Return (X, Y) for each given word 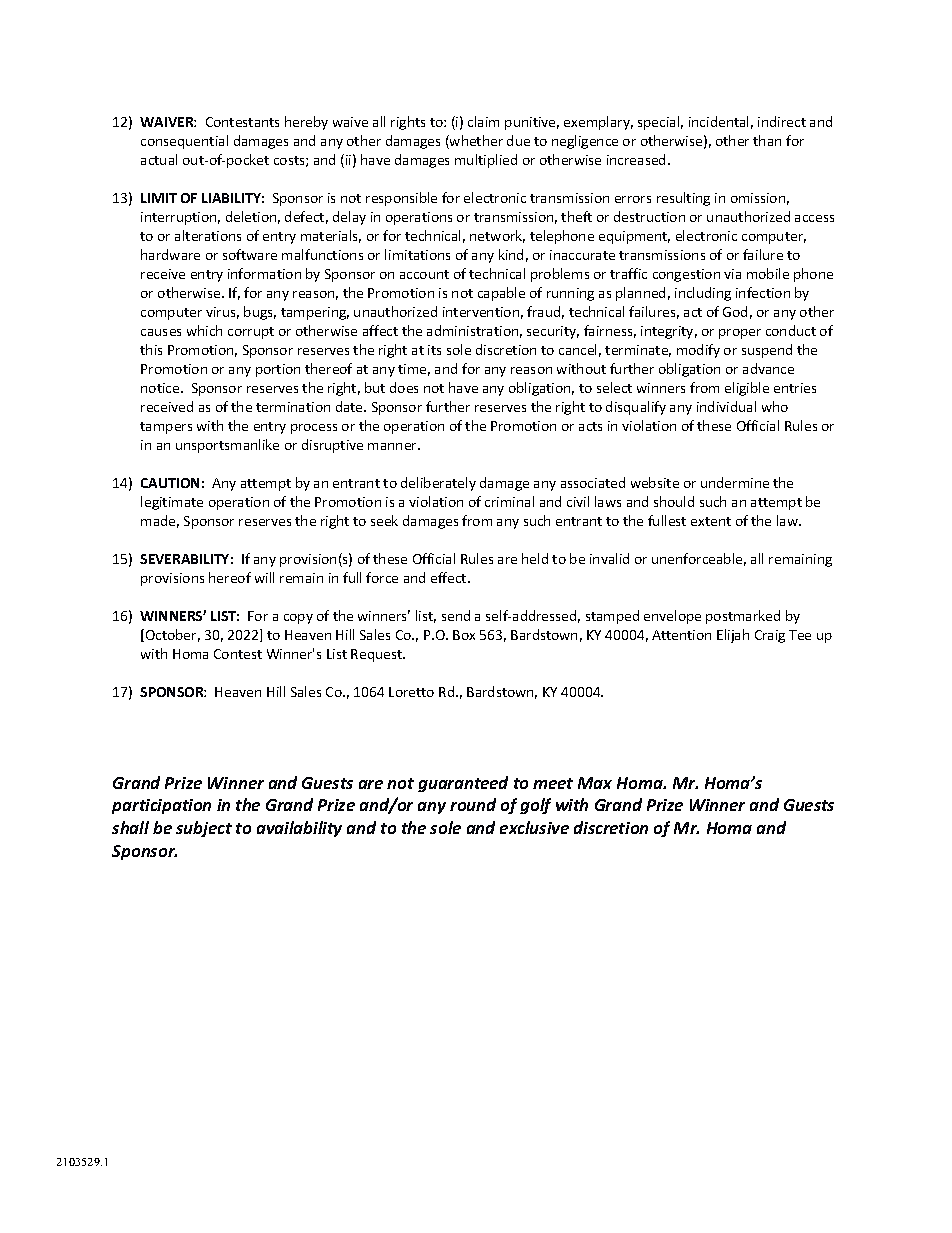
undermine (735, 482)
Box (464, 635)
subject (204, 829)
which (204, 330)
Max (595, 783)
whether (475, 142)
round (473, 804)
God (735, 311)
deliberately (438, 484)
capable (501, 294)
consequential (184, 142)
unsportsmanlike (227, 446)
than (767, 140)
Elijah (733, 636)
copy (298, 619)
